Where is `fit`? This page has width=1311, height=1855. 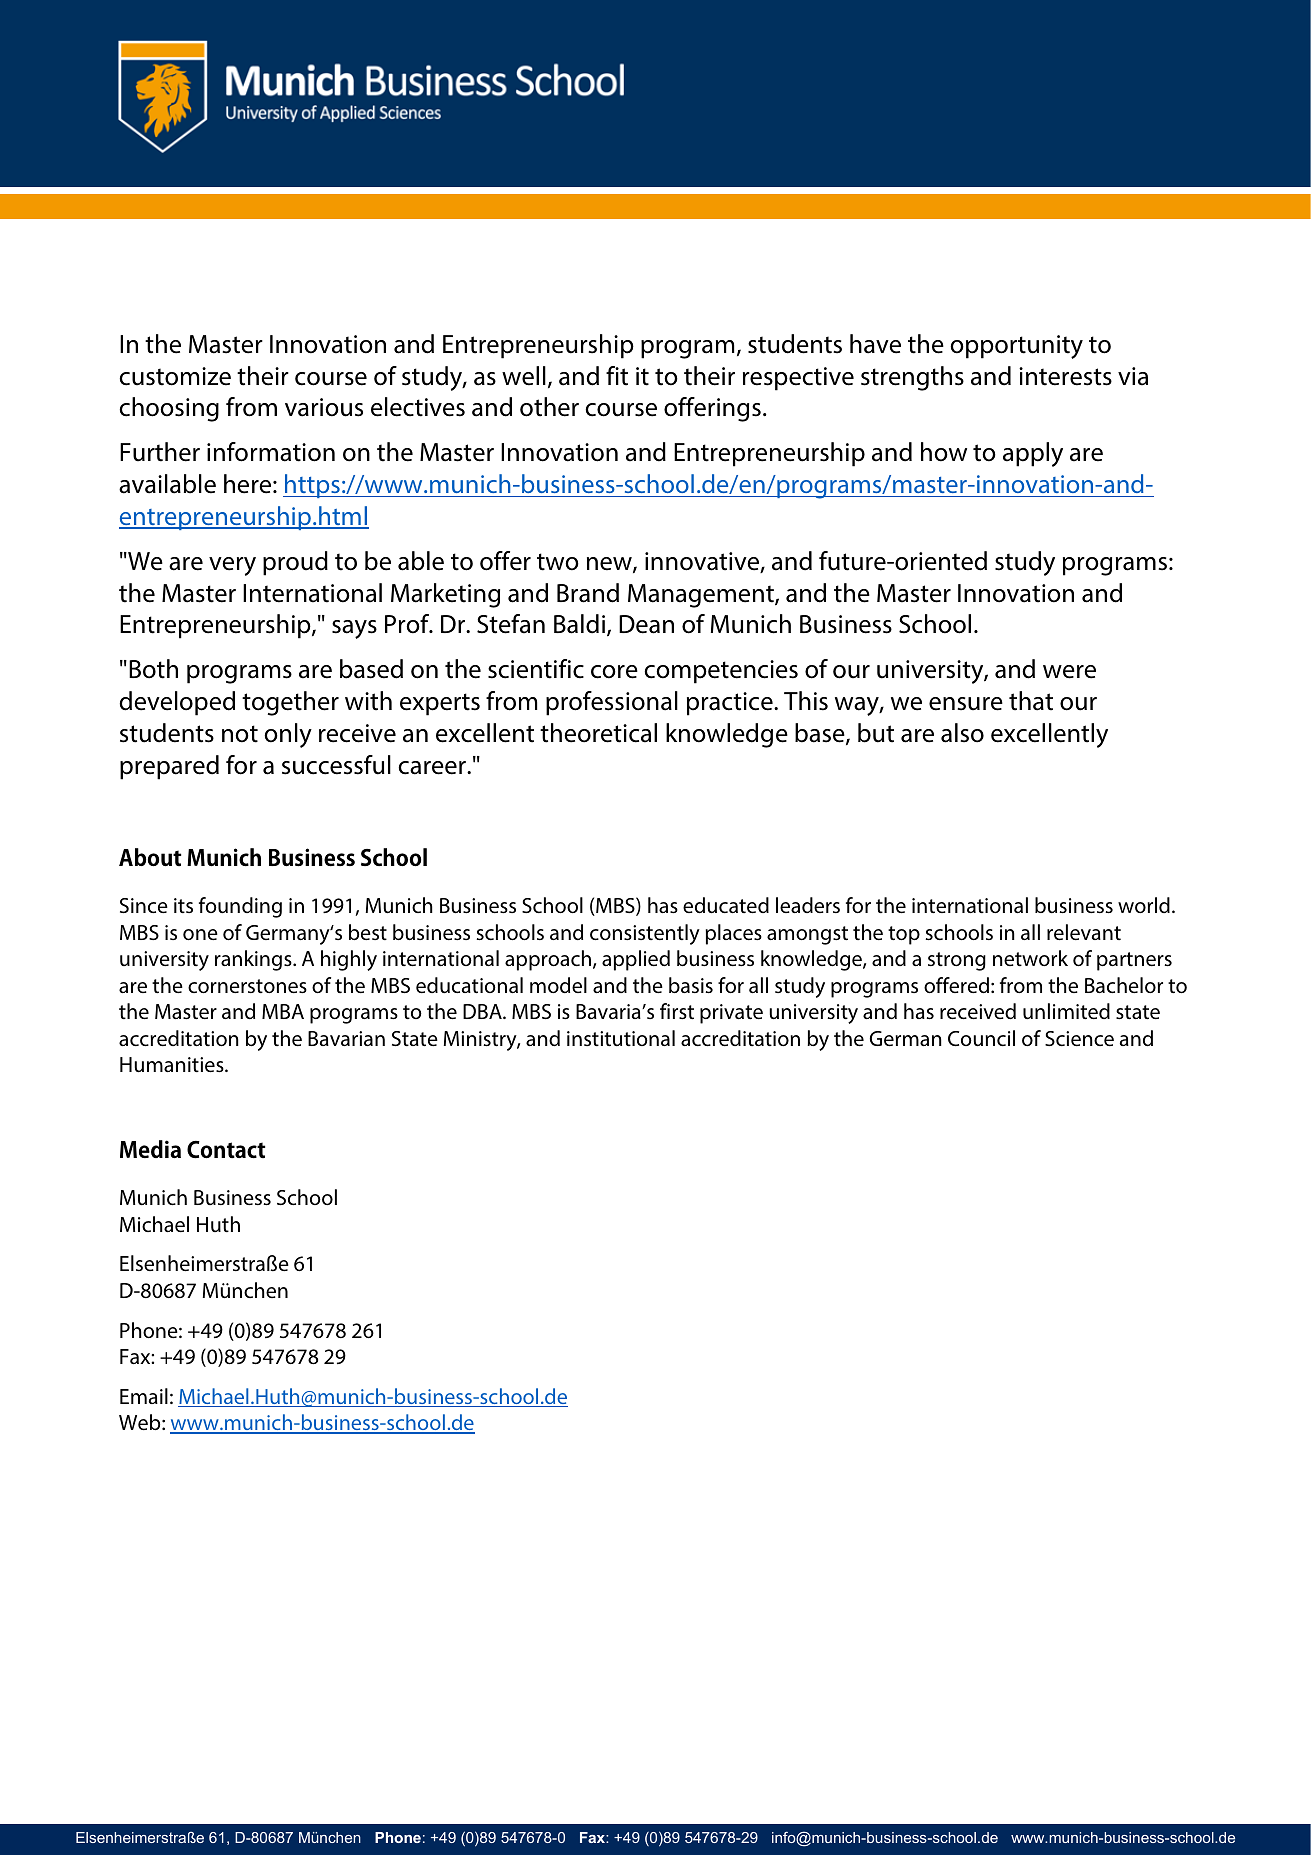
fit is located at coordinates (617, 376).
